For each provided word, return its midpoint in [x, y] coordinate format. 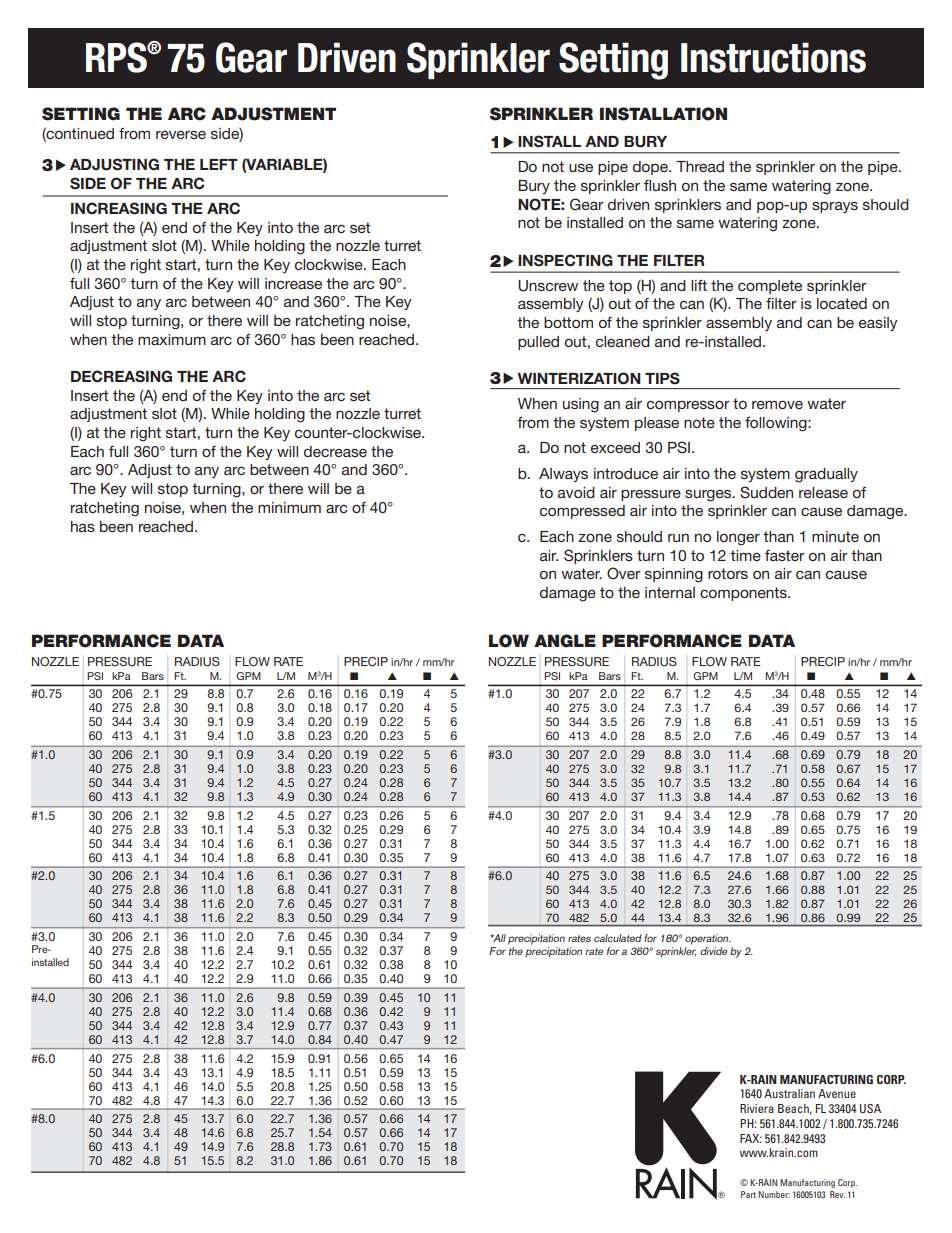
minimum [289, 507]
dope [651, 168]
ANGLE [565, 641]
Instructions [773, 57]
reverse [181, 134]
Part [748, 1194]
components [744, 594]
